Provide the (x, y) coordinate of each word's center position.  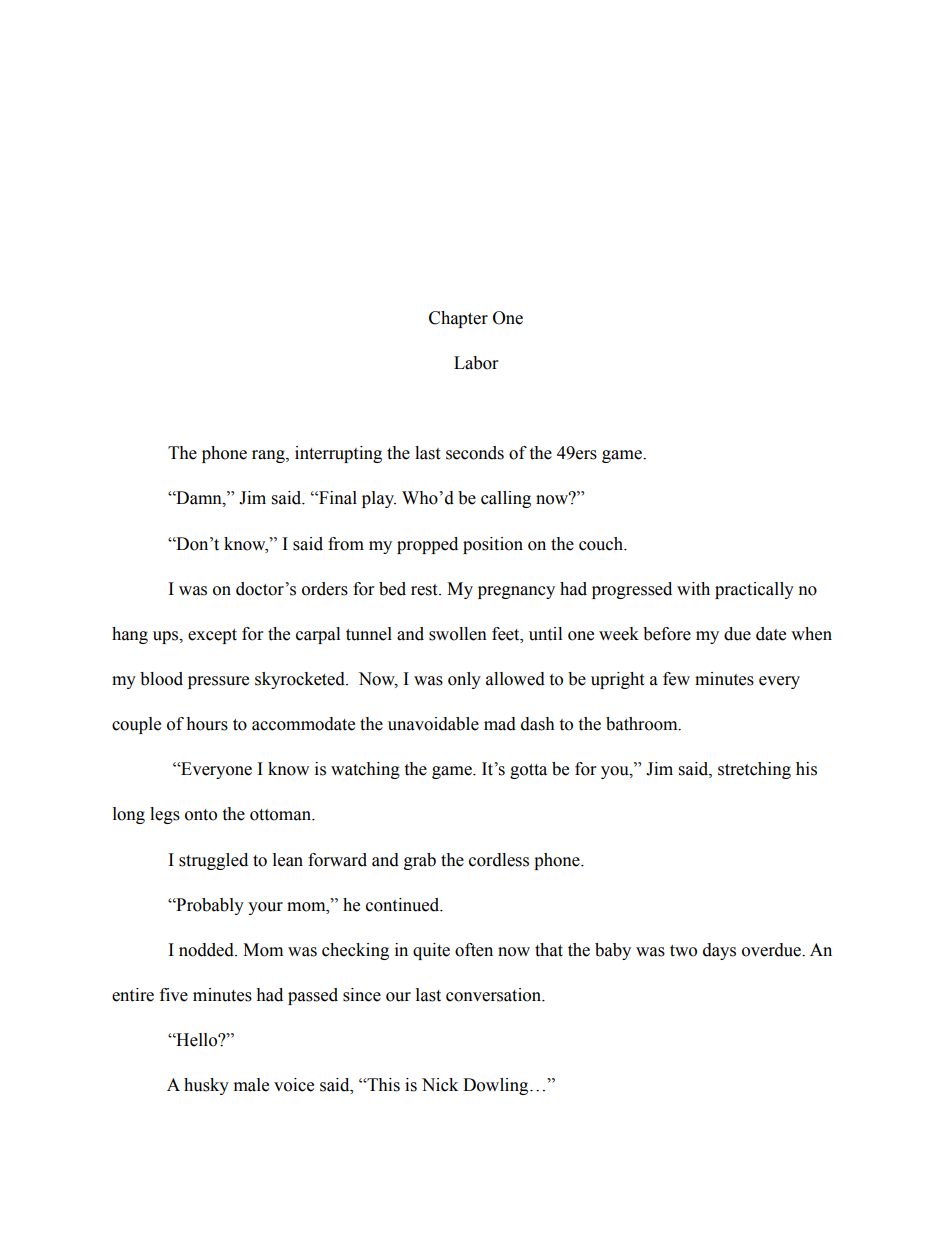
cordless (499, 860)
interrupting (338, 454)
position (493, 545)
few (676, 679)
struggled (213, 861)
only (464, 680)
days (719, 951)
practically (754, 590)
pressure (218, 682)
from (346, 544)
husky (206, 1086)
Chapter (458, 319)
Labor (476, 363)
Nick (440, 1085)
